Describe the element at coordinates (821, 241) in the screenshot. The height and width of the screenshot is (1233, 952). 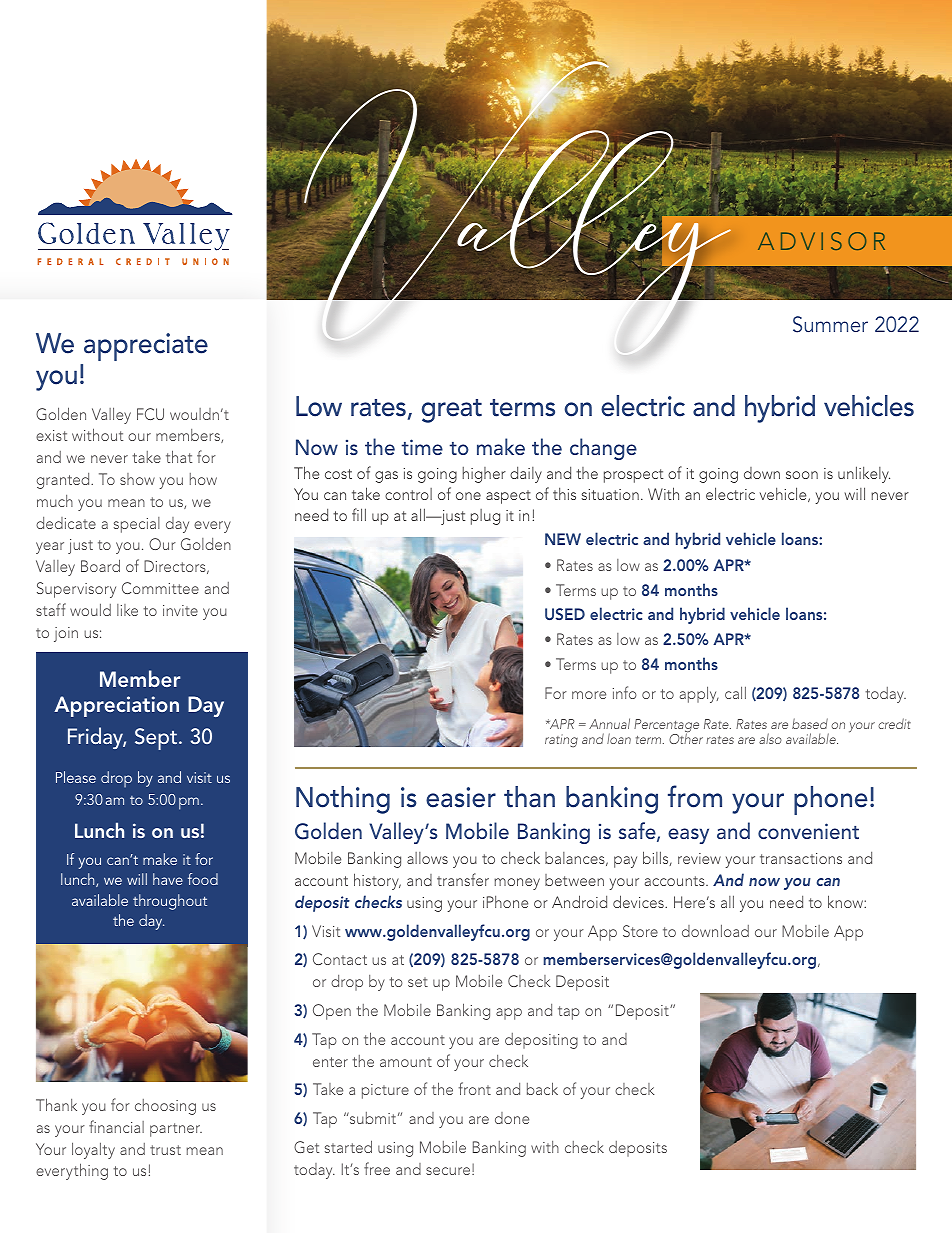
I see `ADVISOR` at that location.
